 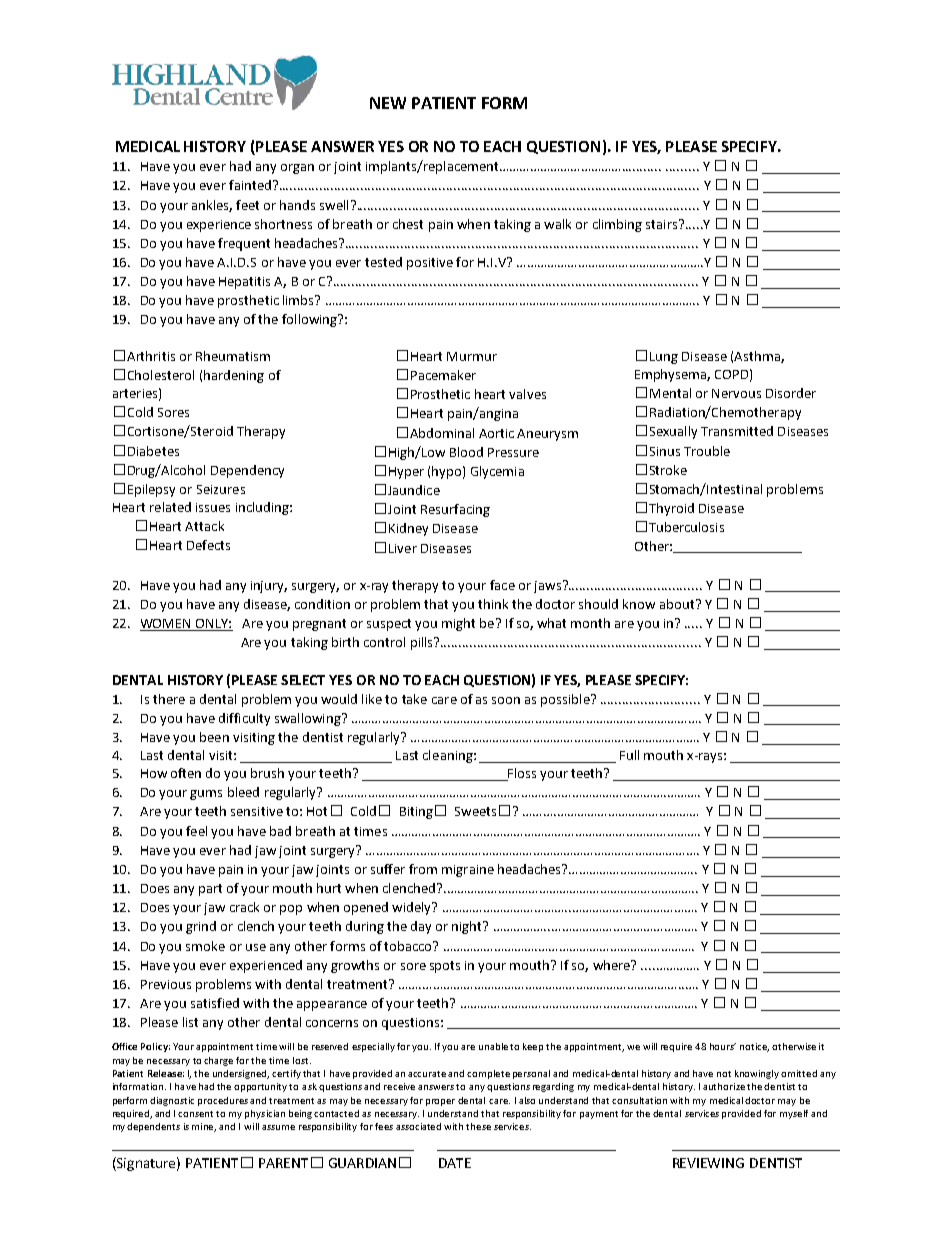 What do you see at coordinates (629, 755) in the screenshot?
I see `Full` at bounding box center [629, 755].
